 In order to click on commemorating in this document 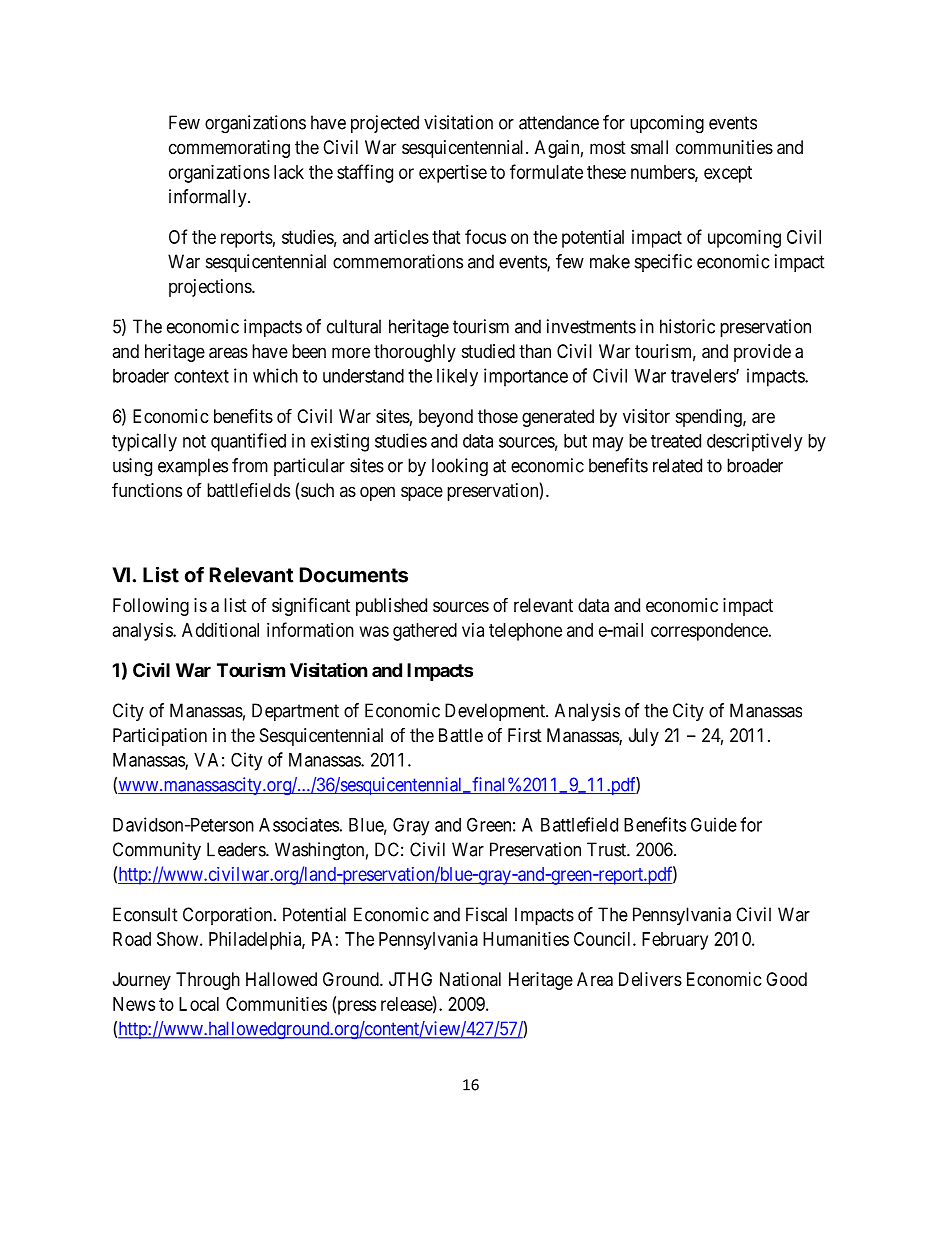, I will do `click(229, 149)`.
